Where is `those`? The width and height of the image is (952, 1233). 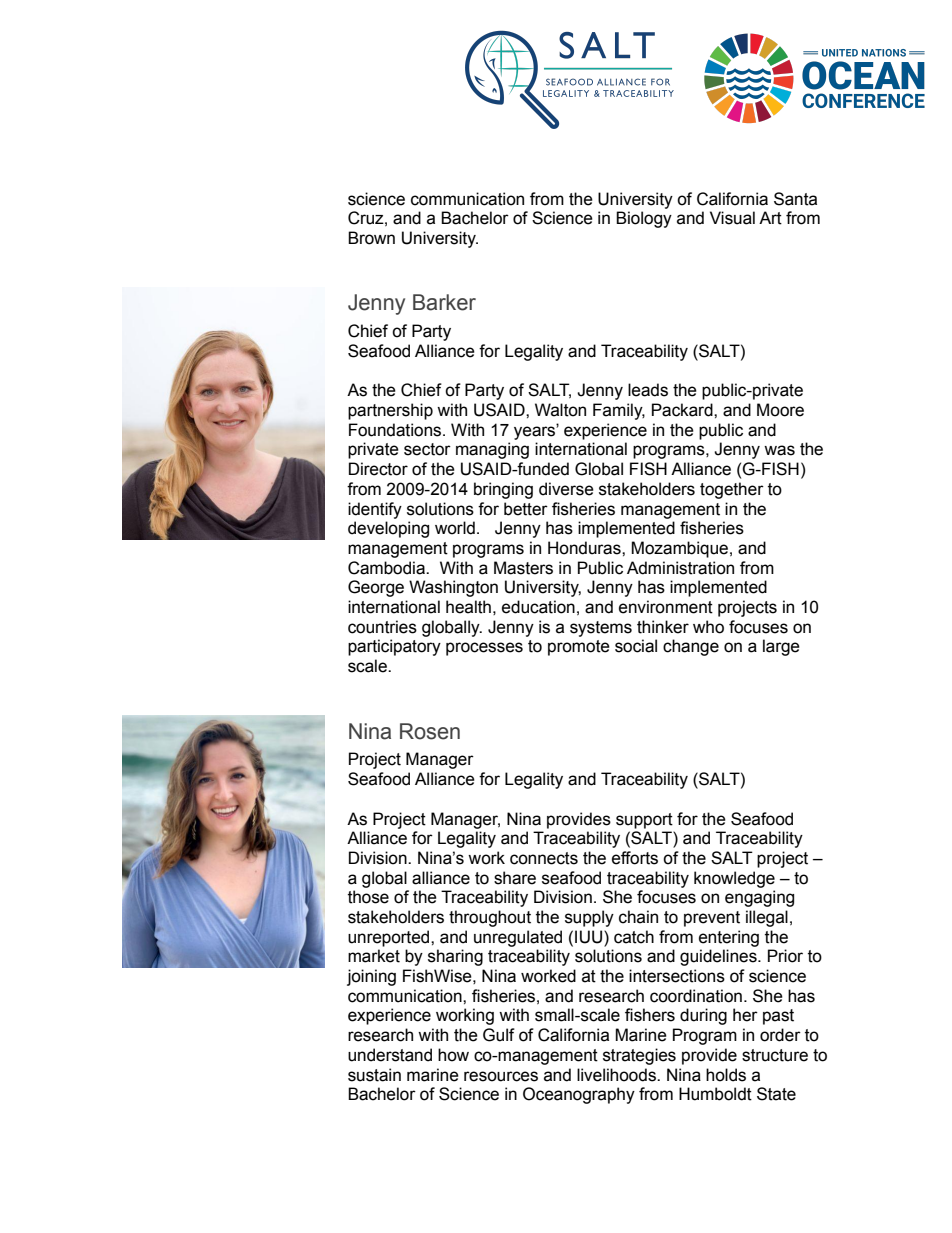
those is located at coordinates (368, 897).
